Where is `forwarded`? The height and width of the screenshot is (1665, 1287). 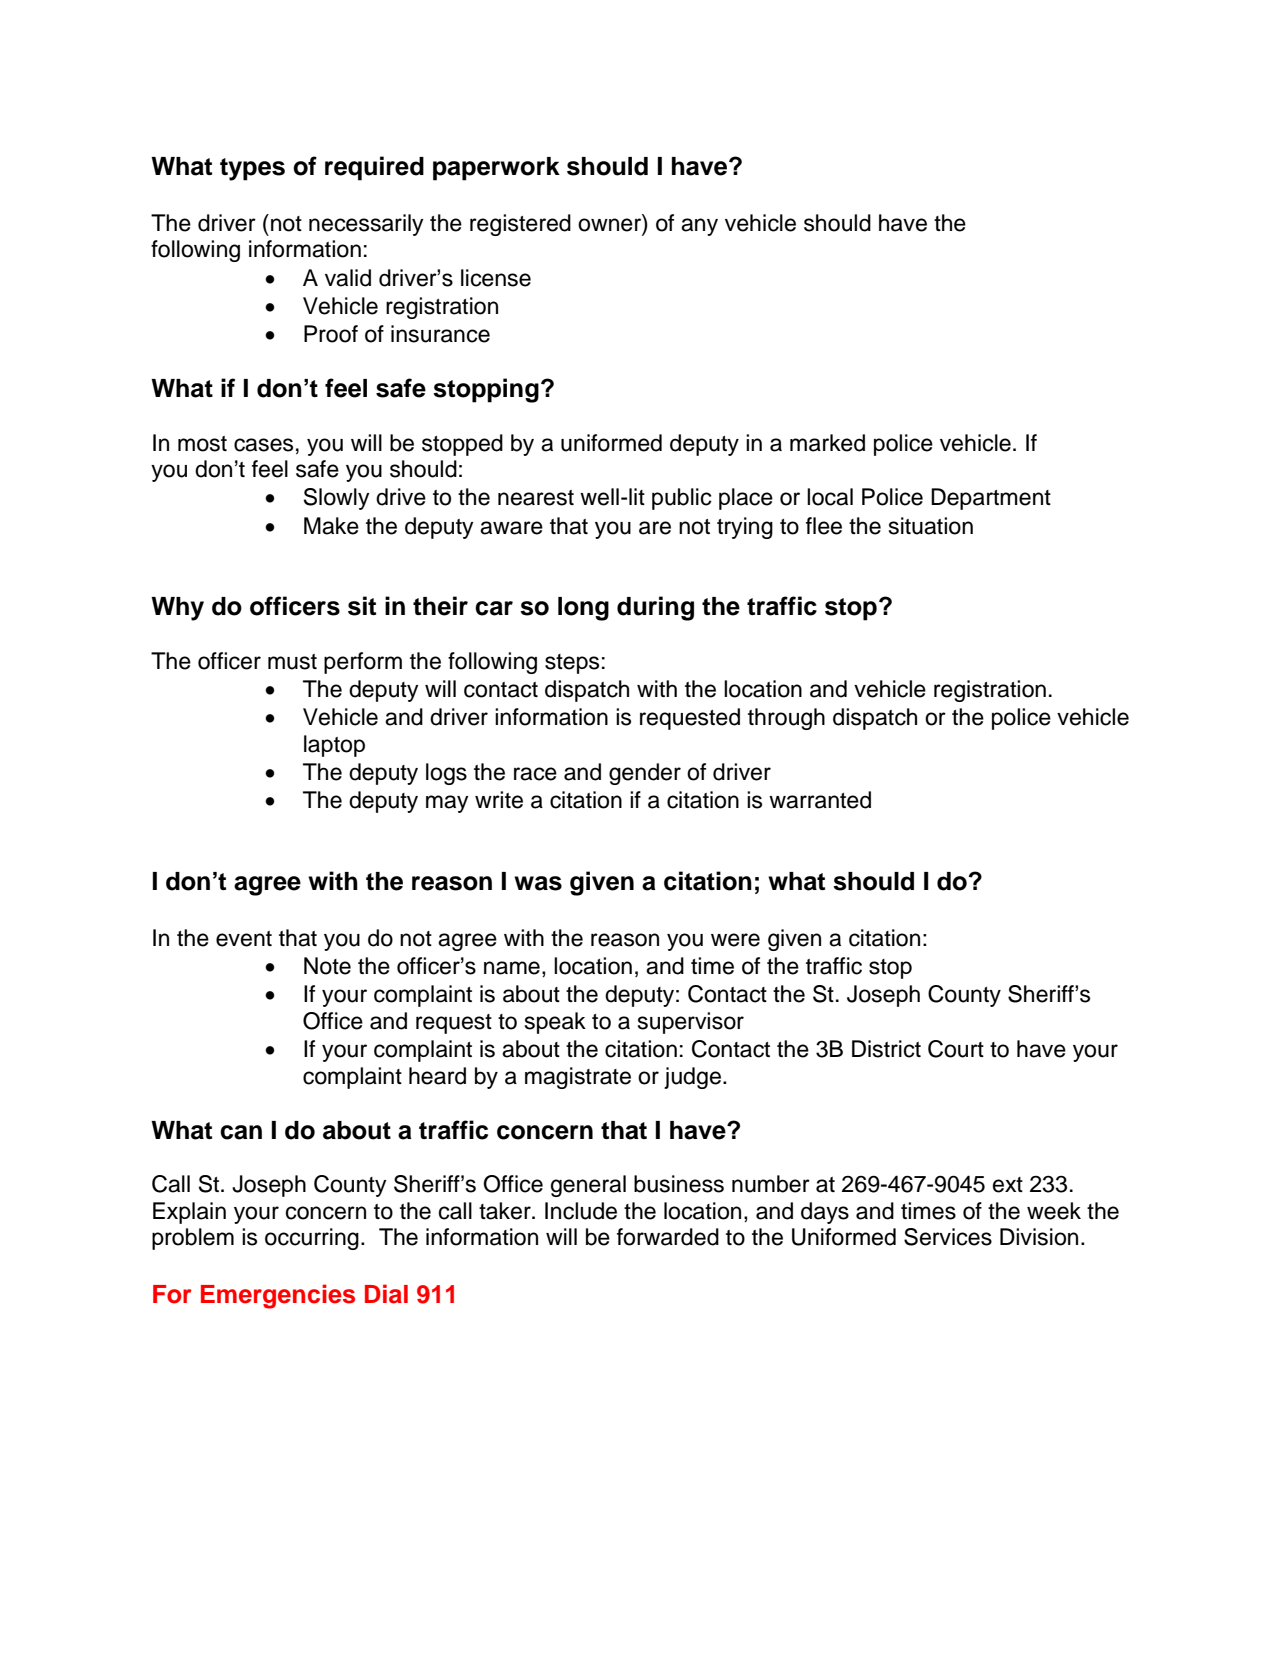 forwarded is located at coordinates (668, 1237).
